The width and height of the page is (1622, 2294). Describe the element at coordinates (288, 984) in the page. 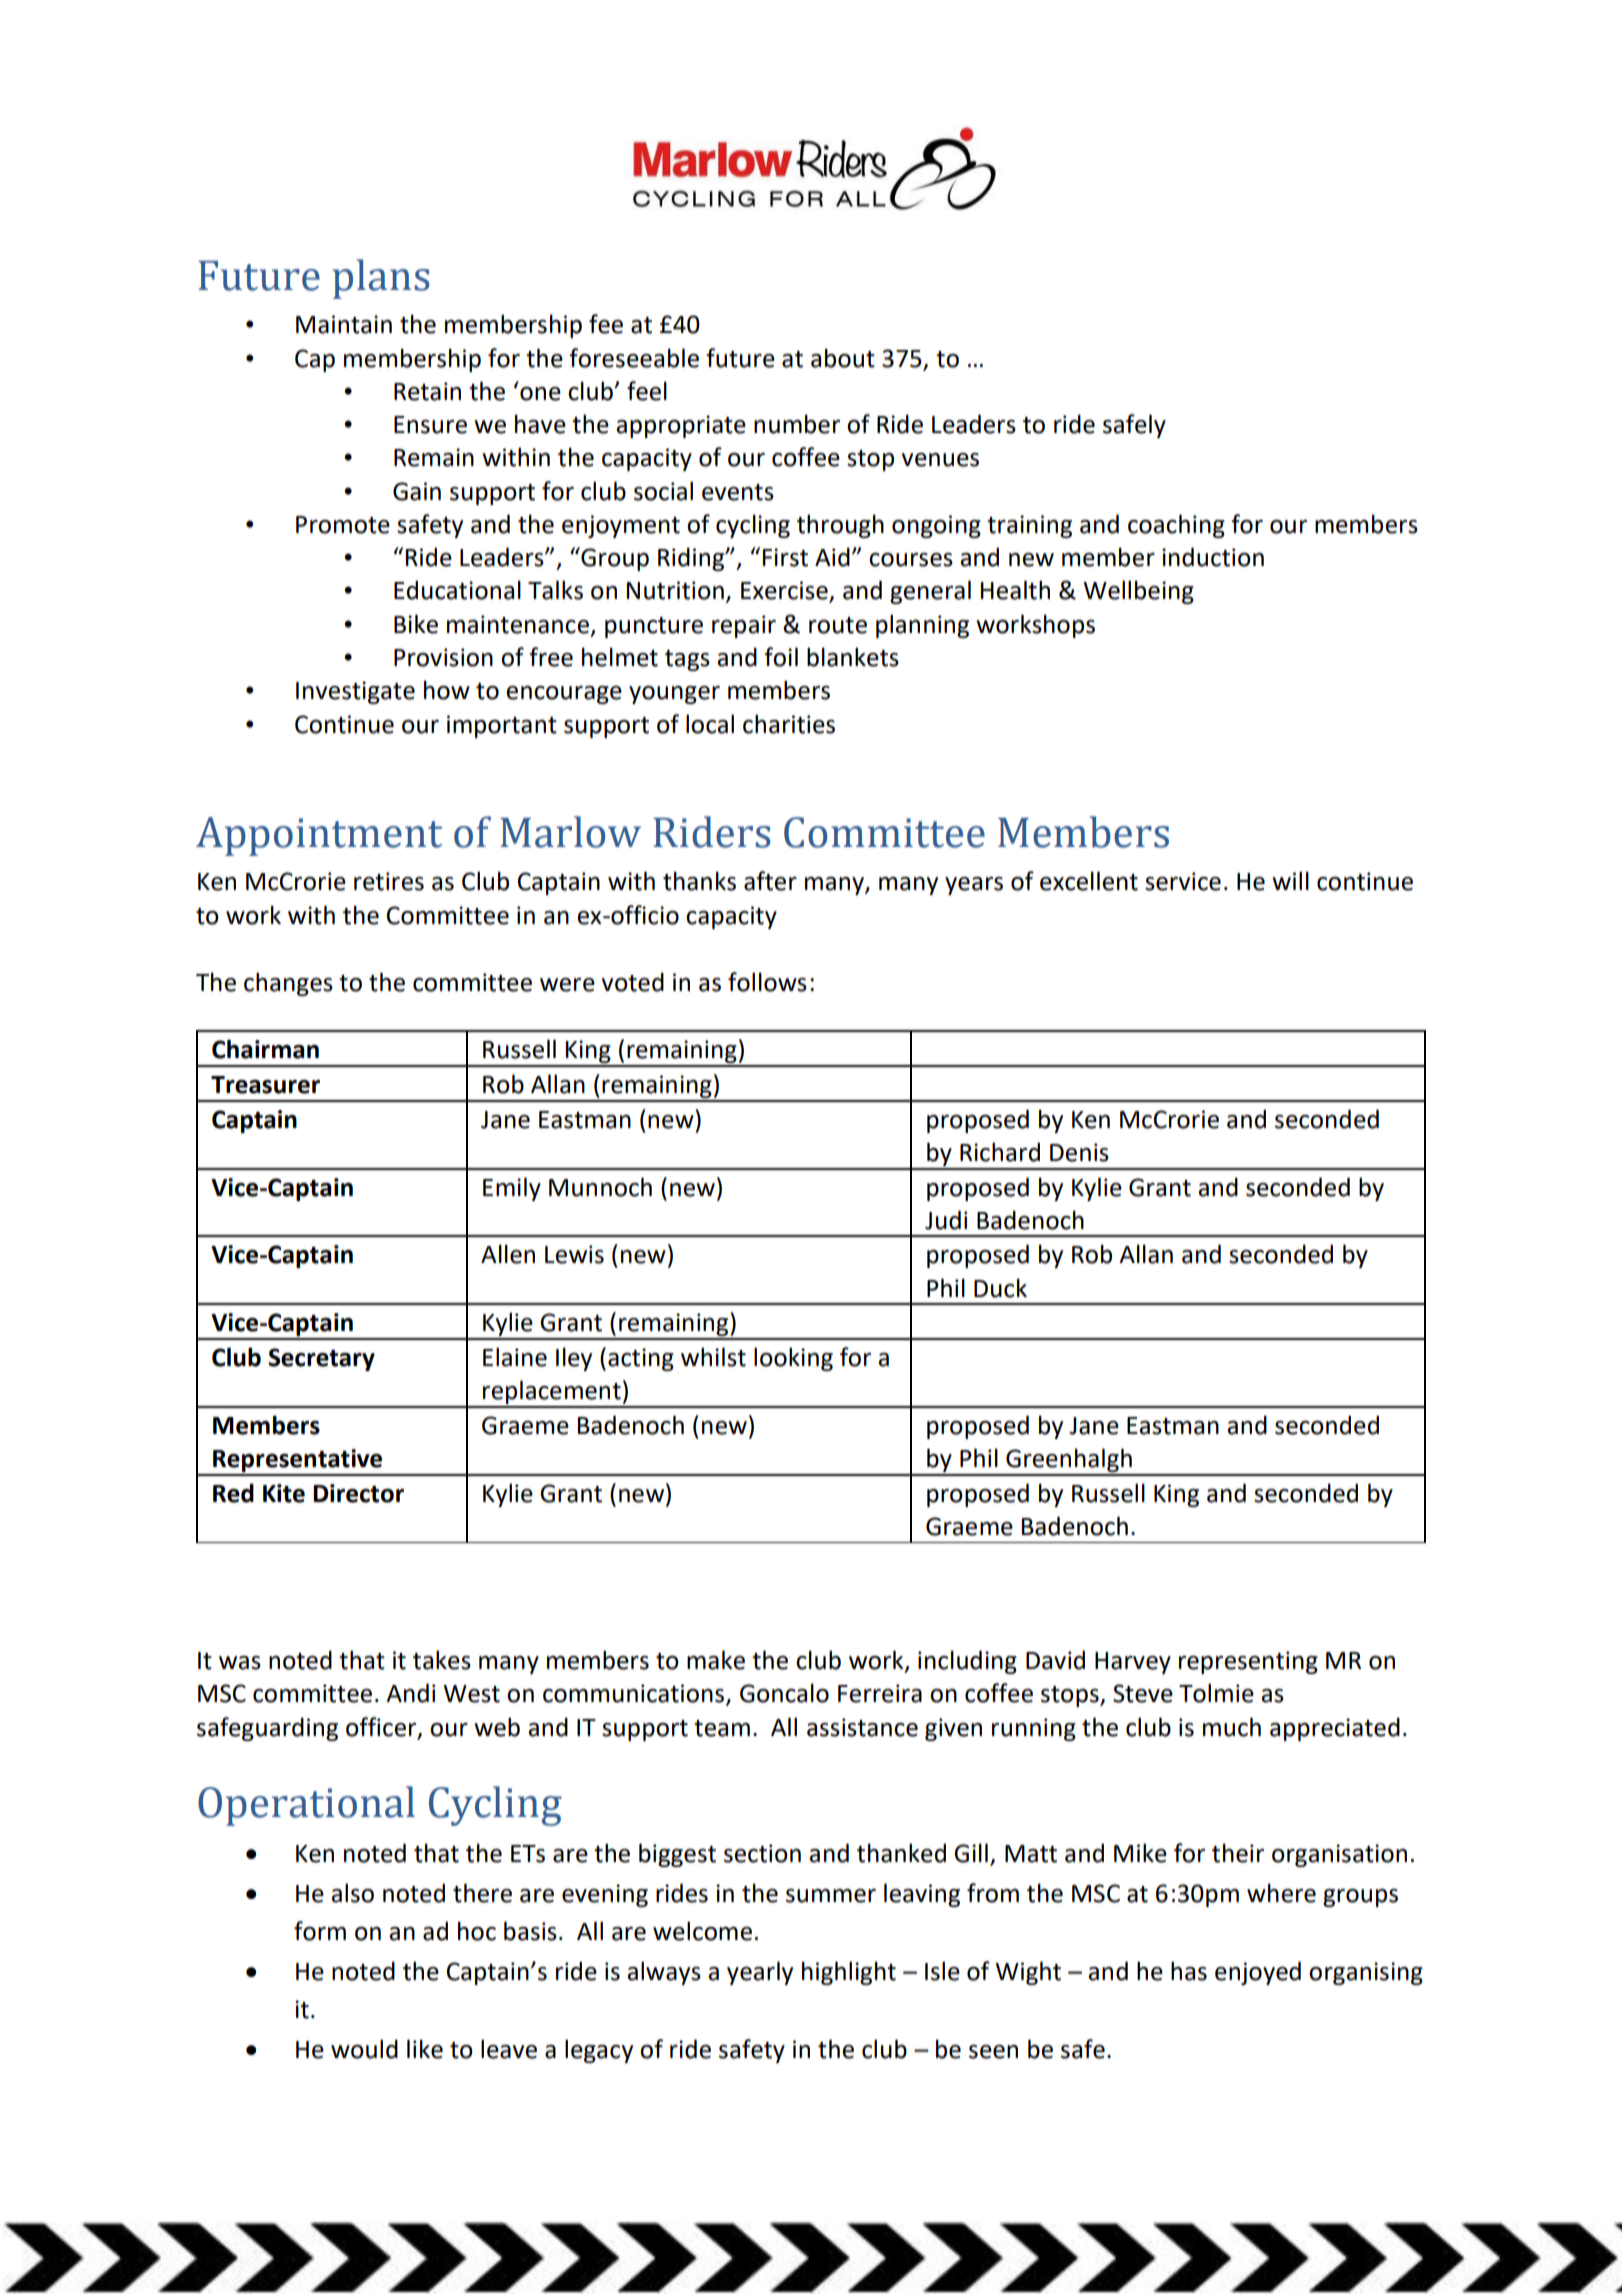

I see `changes` at that location.
